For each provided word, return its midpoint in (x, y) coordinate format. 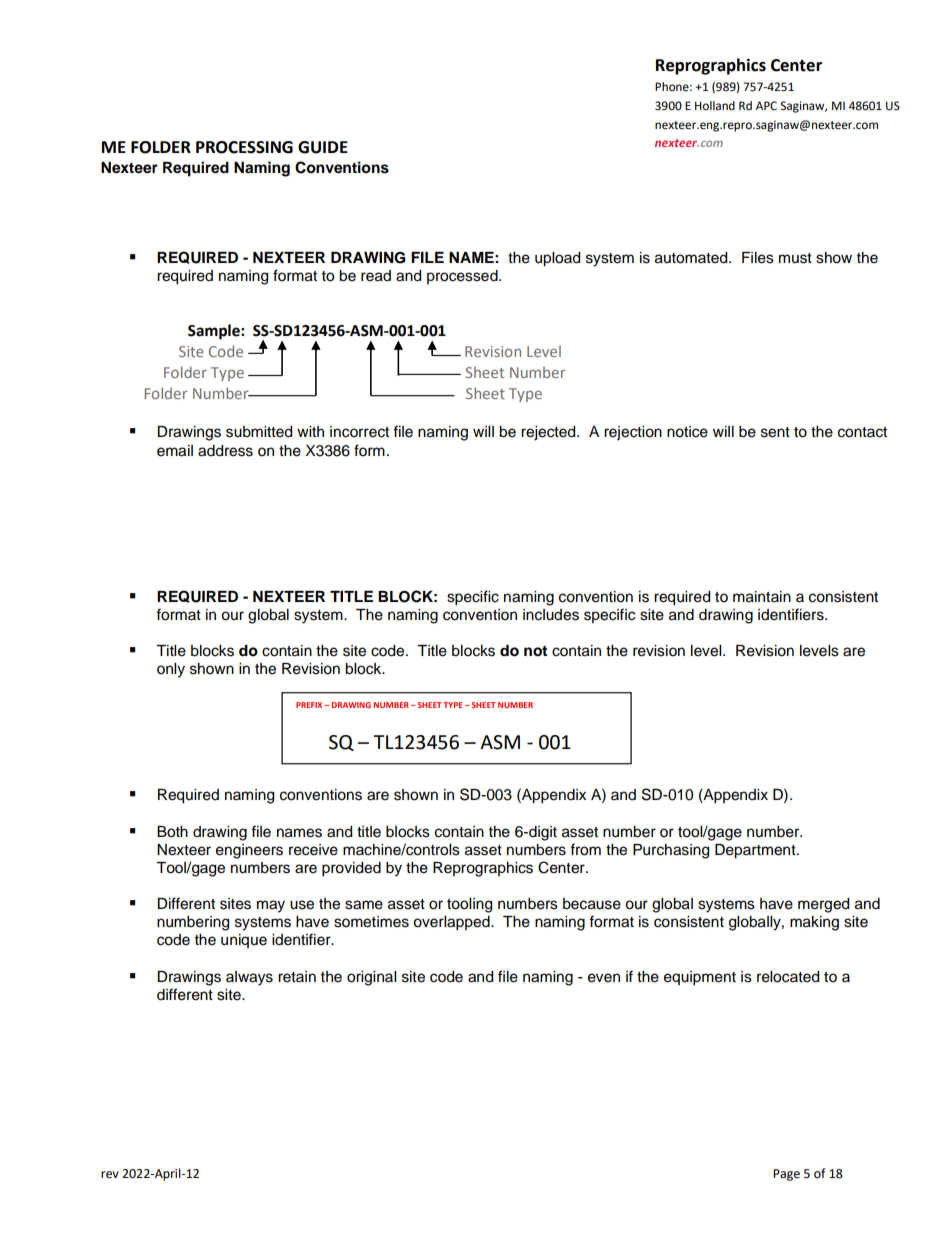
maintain (762, 597)
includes (551, 615)
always (249, 978)
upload (557, 259)
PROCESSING (244, 147)
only (171, 670)
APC (766, 106)
